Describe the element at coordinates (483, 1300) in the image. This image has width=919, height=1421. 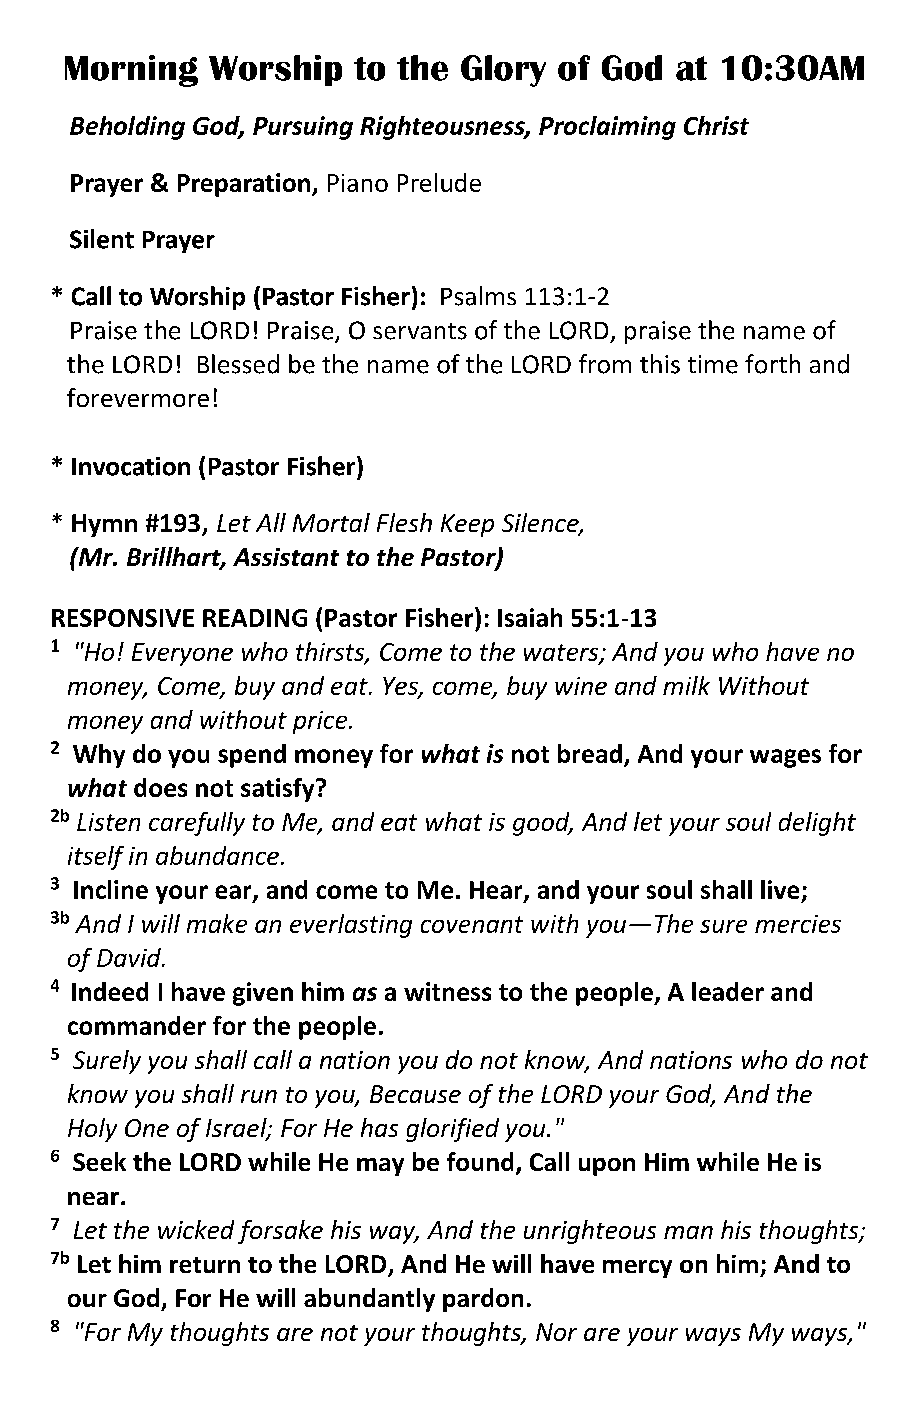
I see `pardon` at that location.
